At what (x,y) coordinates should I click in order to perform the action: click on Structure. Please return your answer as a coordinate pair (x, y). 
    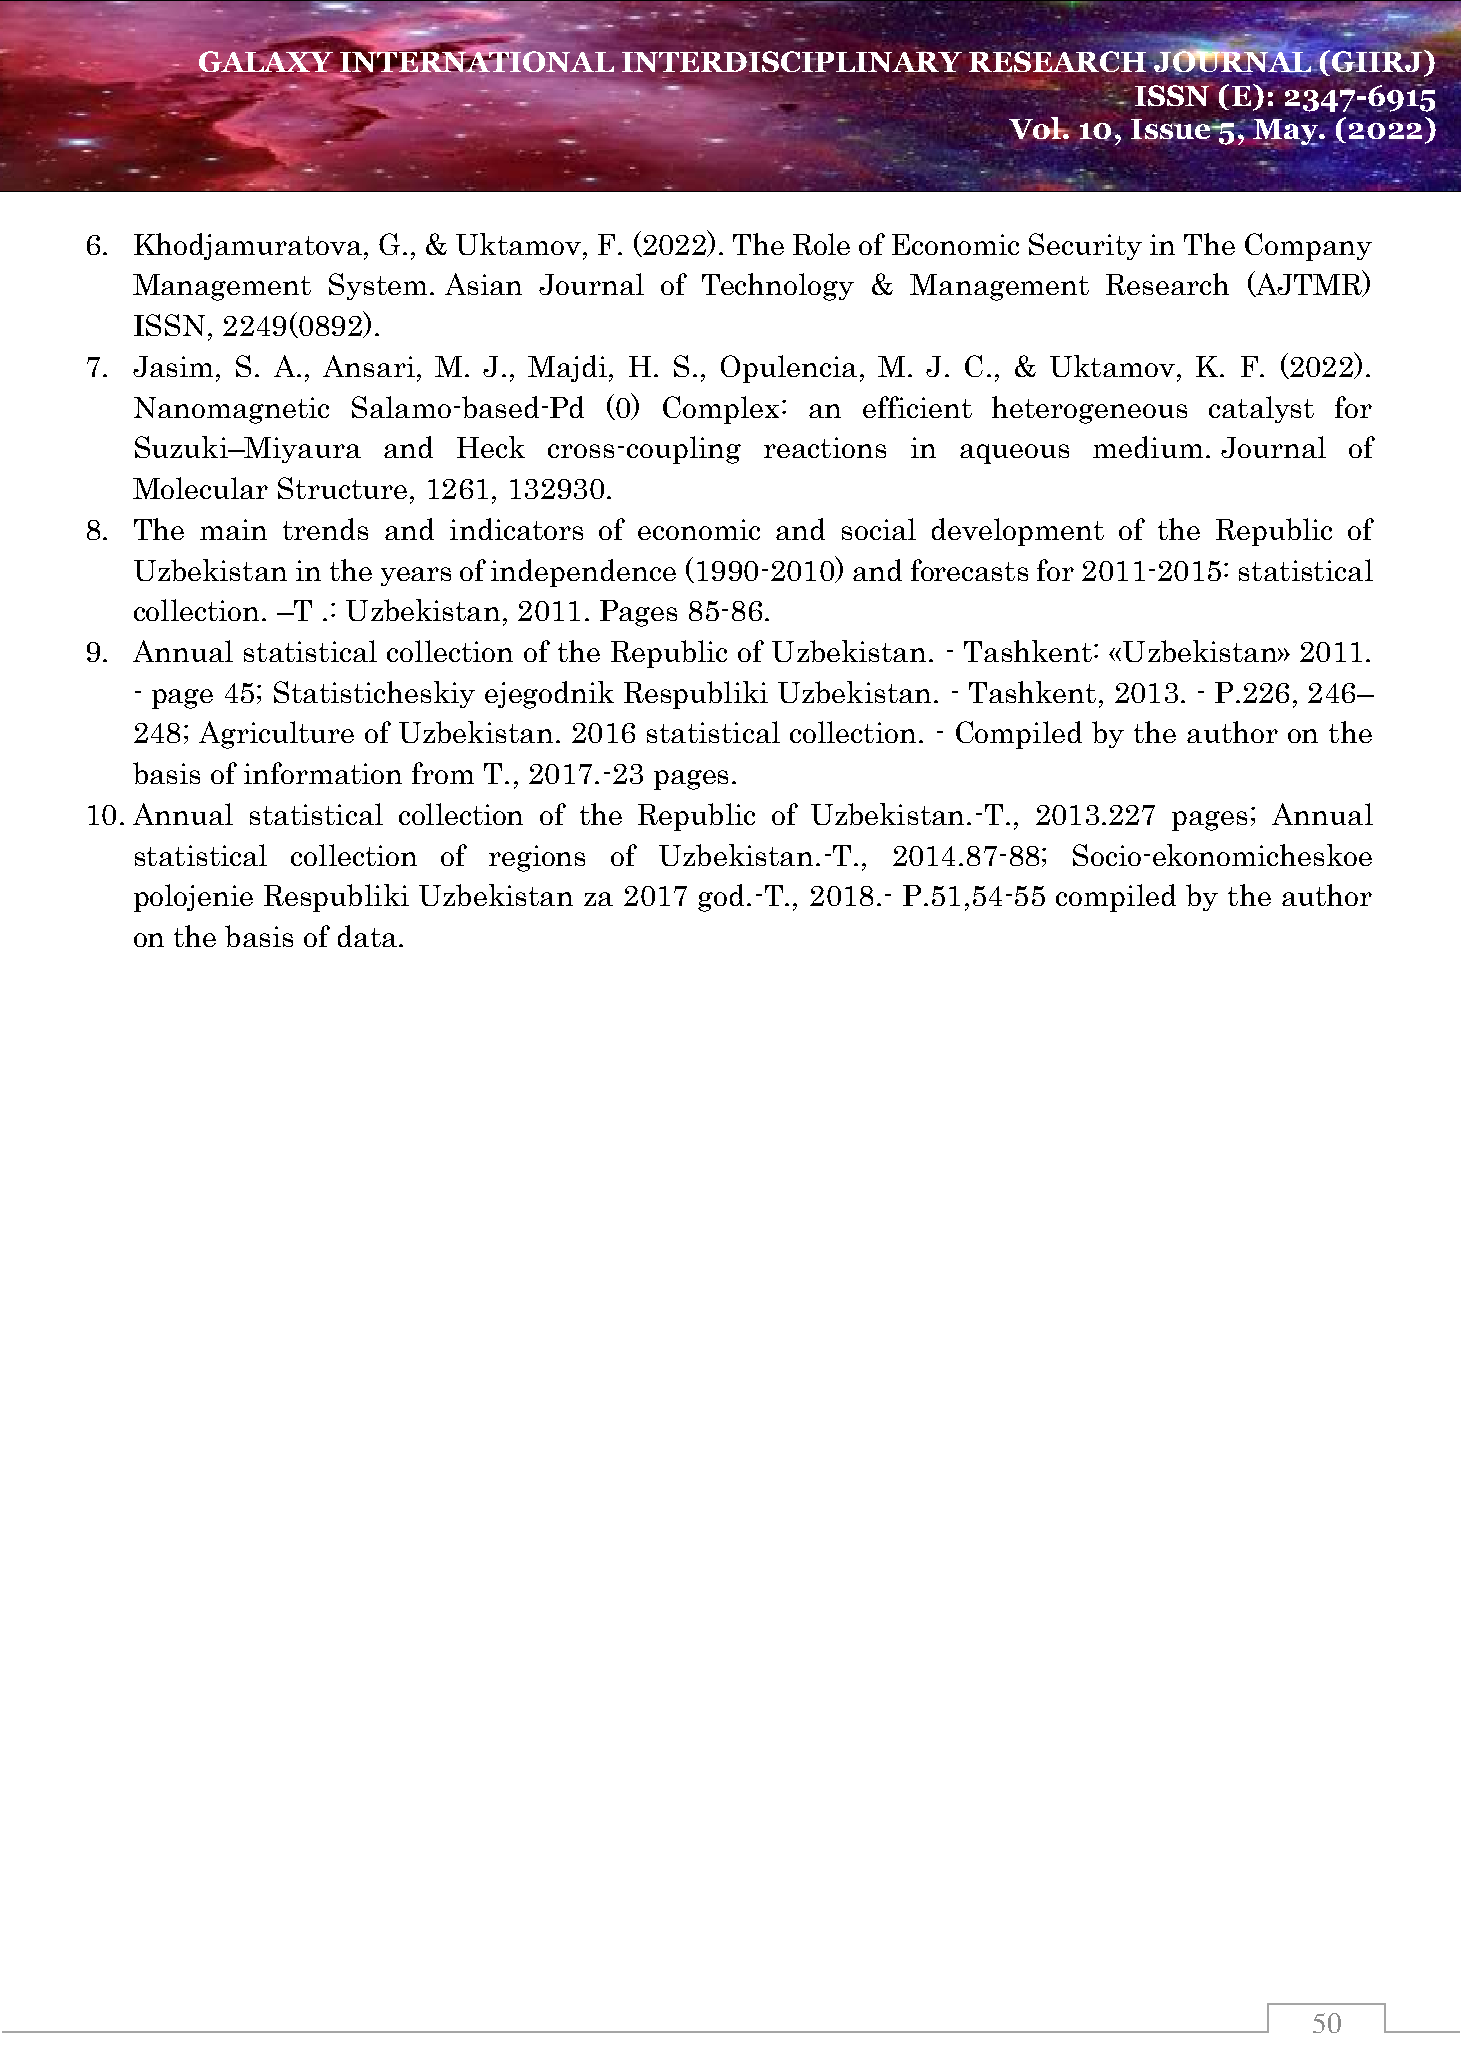
    Looking at the image, I should click on (342, 488).
